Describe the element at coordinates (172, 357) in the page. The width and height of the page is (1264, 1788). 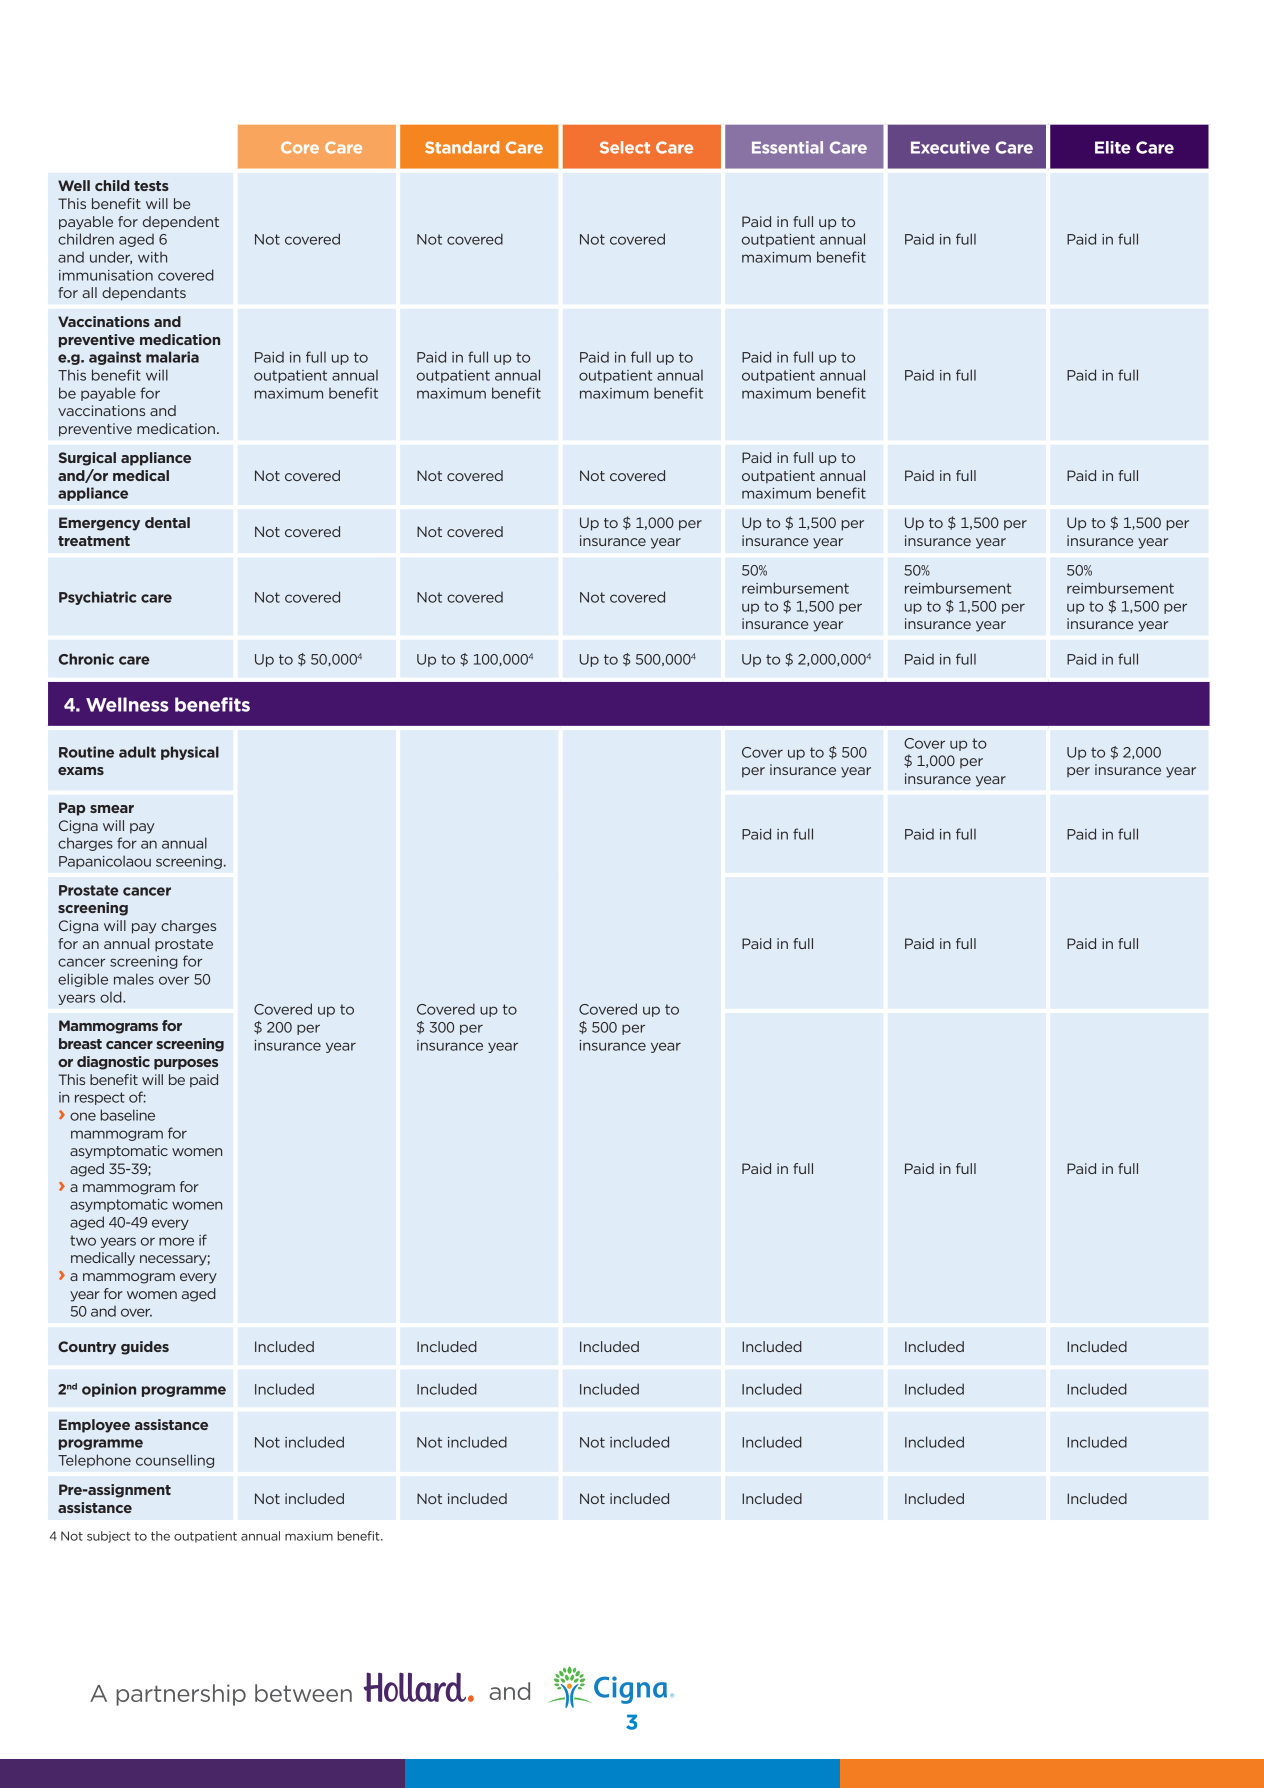
I see `malaria` at that location.
